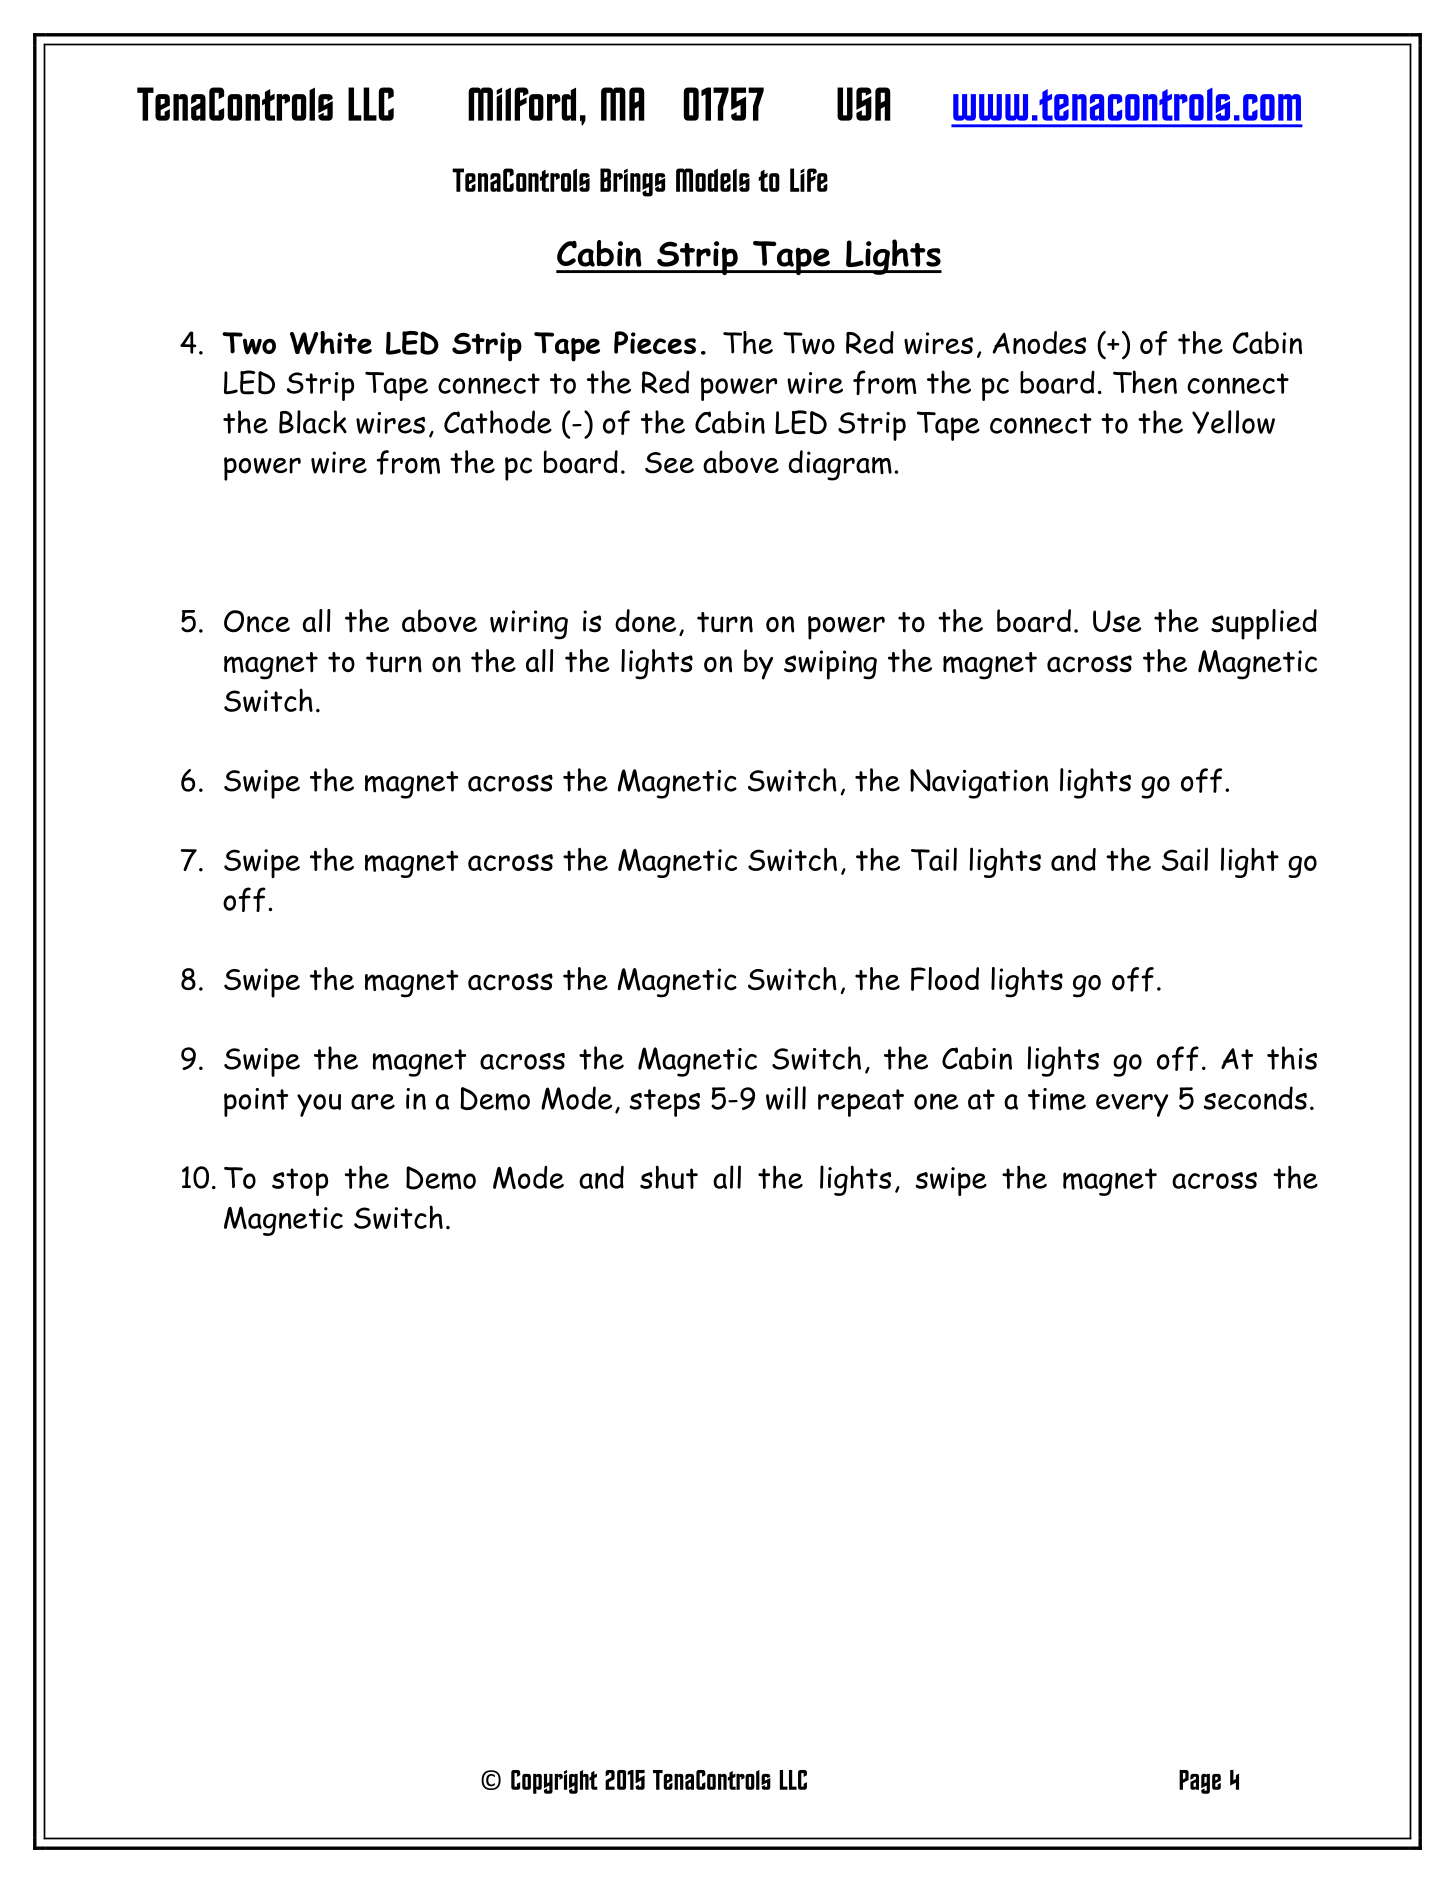  What do you see at coordinates (809, 180) in the page?
I see `Life` at bounding box center [809, 180].
